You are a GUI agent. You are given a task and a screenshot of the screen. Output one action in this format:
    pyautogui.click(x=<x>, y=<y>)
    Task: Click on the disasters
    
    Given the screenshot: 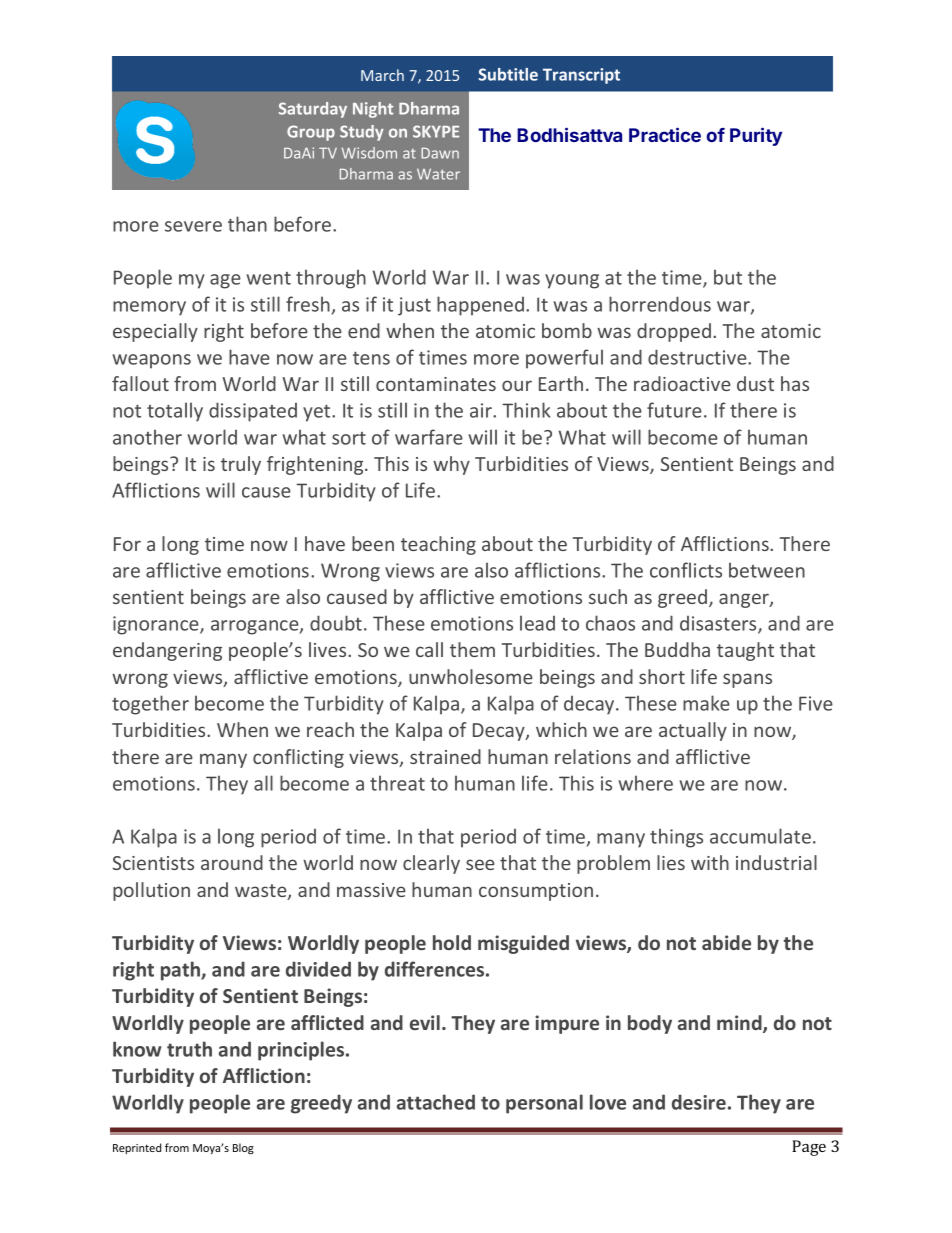 What is the action you would take?
    pyautogui.click(x=719, y=625)
